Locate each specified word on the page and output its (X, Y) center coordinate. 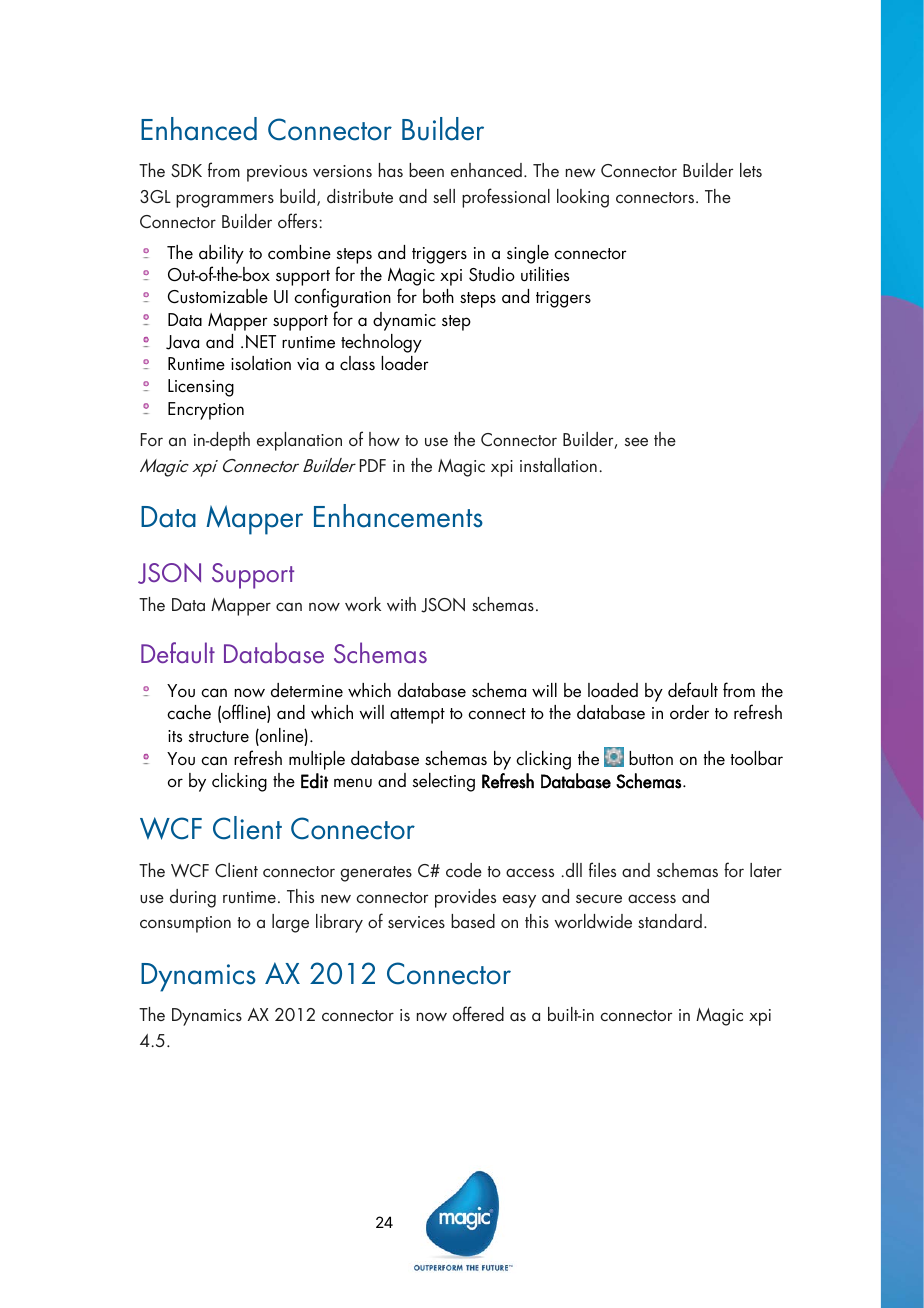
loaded (613, 690)
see (636, 441)
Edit (314, 781)
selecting (444, 782)
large (290, 923)
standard (670, 921)
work (363, 604)
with (401, 604)
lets (751, 170)
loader (404, 363)
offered (478, 1013)
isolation (261, 363)
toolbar (756, 758)
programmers (225, 201)
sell (444, 196)
